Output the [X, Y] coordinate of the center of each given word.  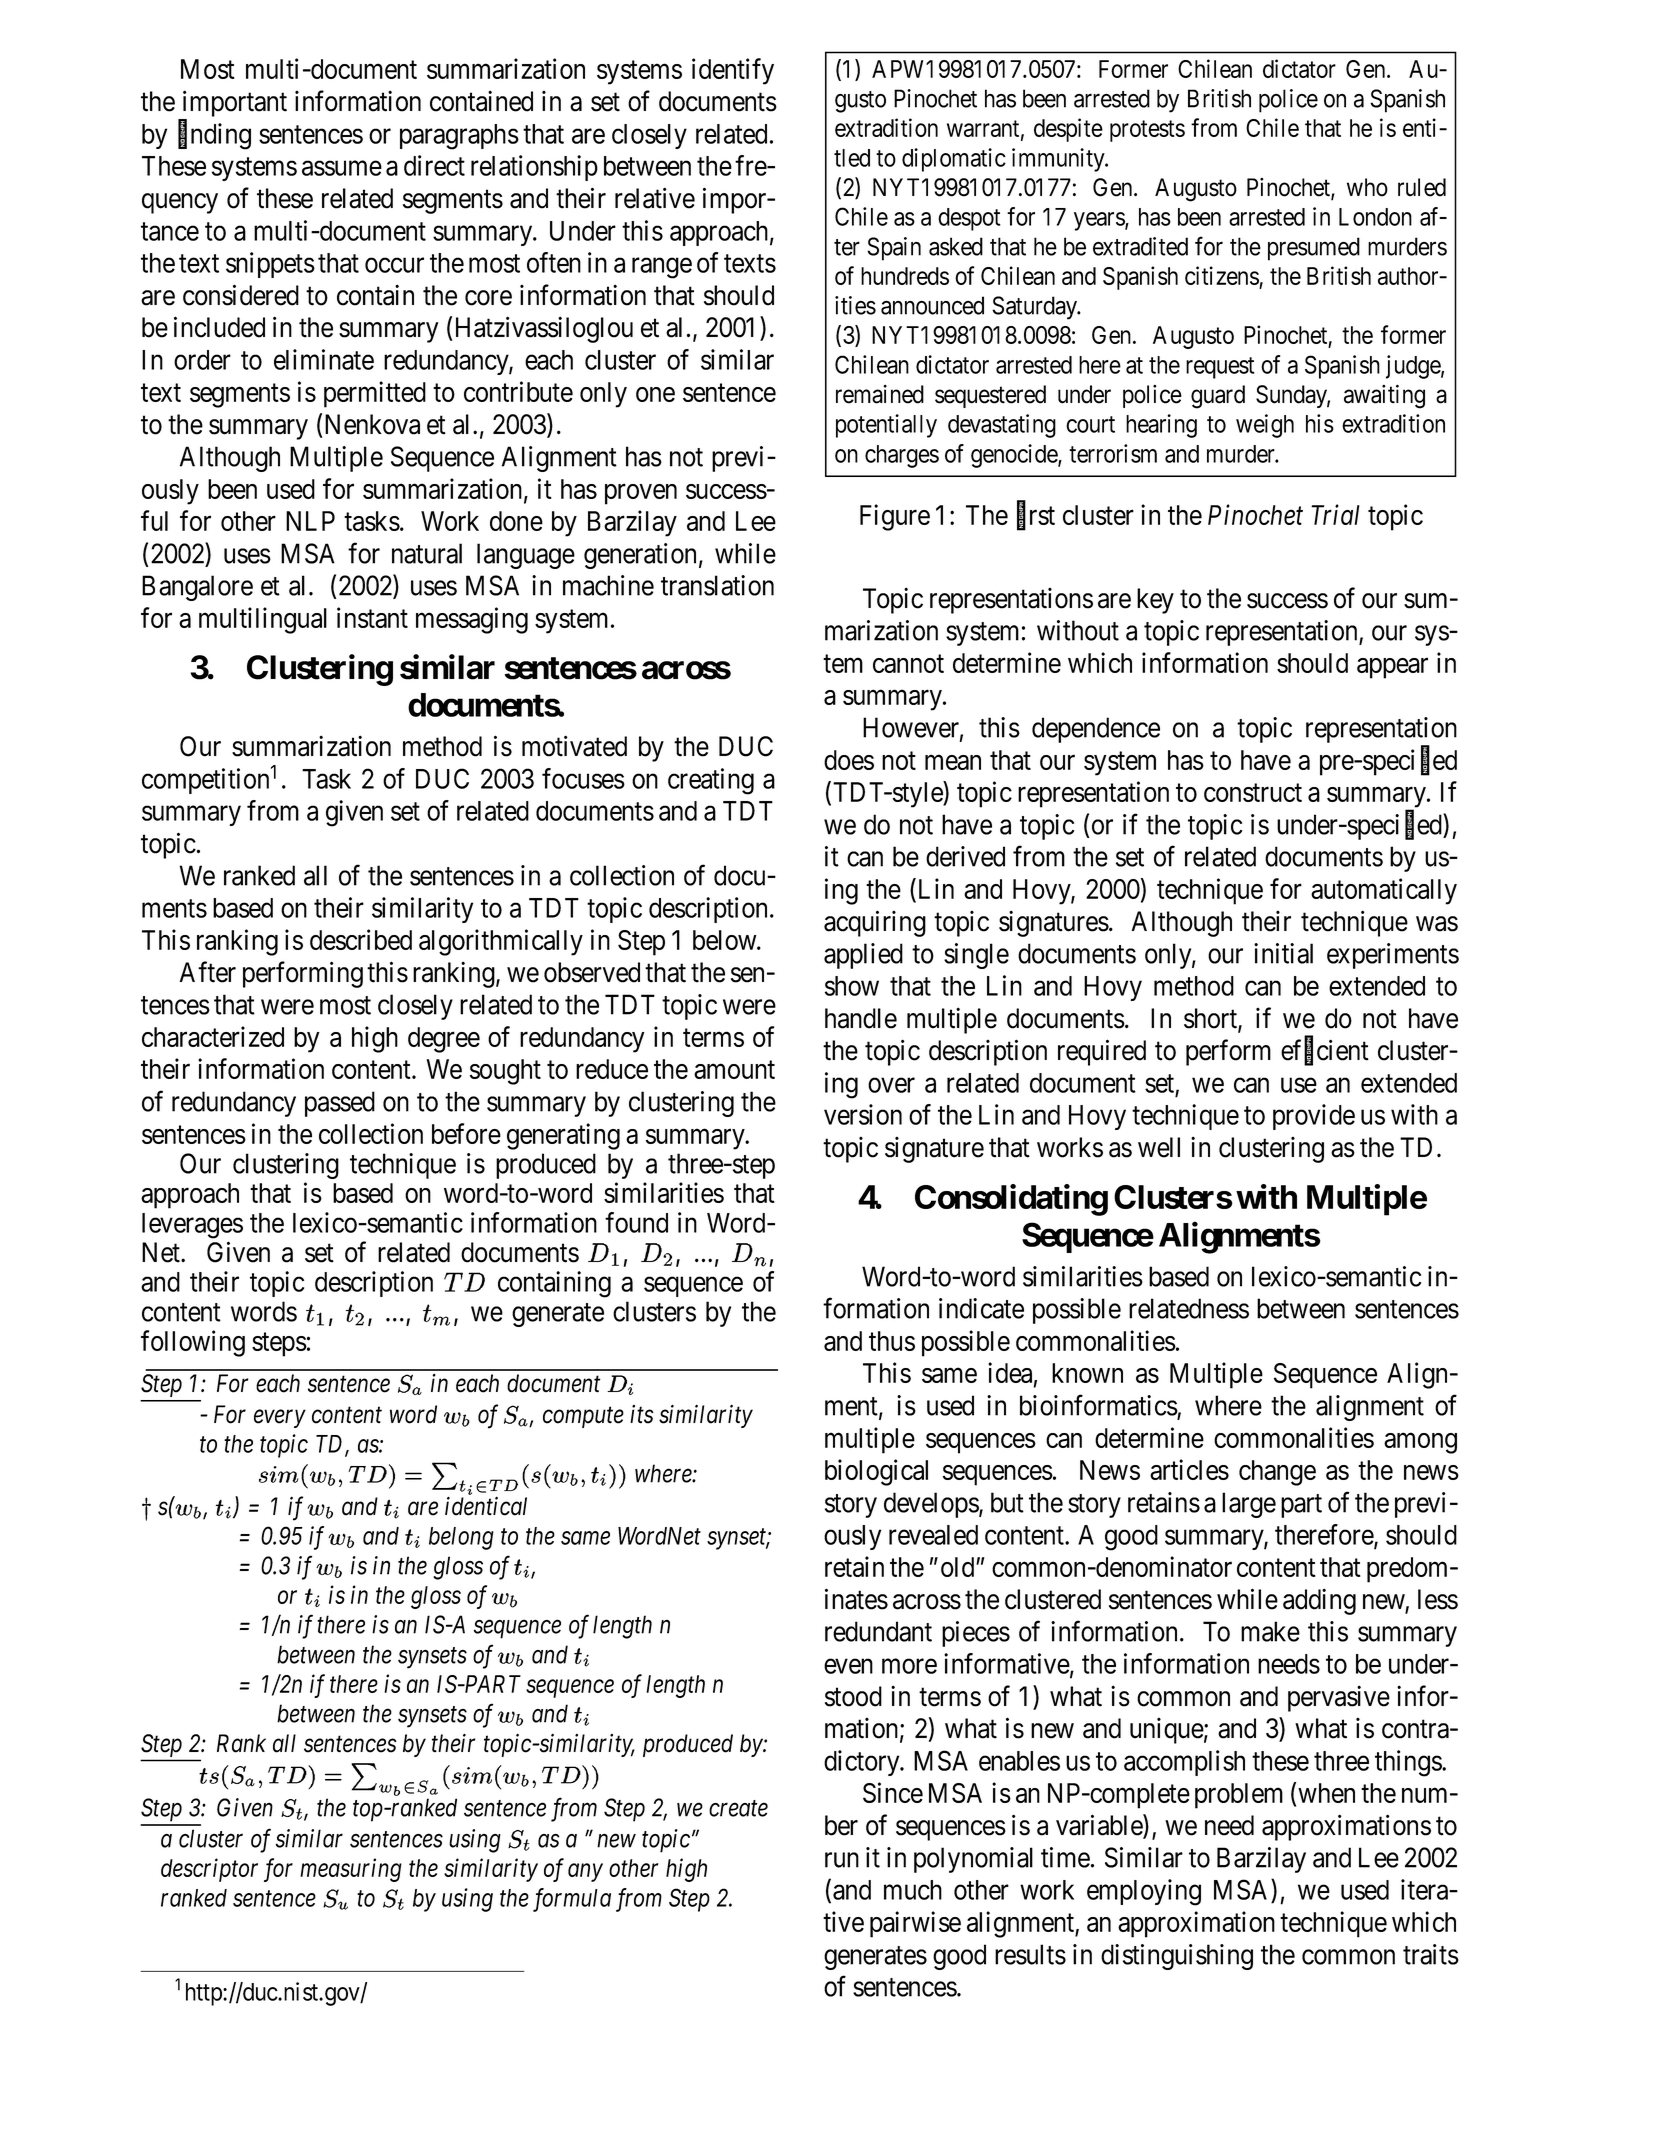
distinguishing [1177, 1957]
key [1155, 601]
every [280, 1419]
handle [861, 1018]
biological [876, 1472]
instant [372, 617]
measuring [351, 1870]
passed [340, 1104]
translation [717, 585]
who [1367, 187]
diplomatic [954, 160]
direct [434, 165]
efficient [1325, 1051]
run [842, 1860]
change [1277, 1473]
